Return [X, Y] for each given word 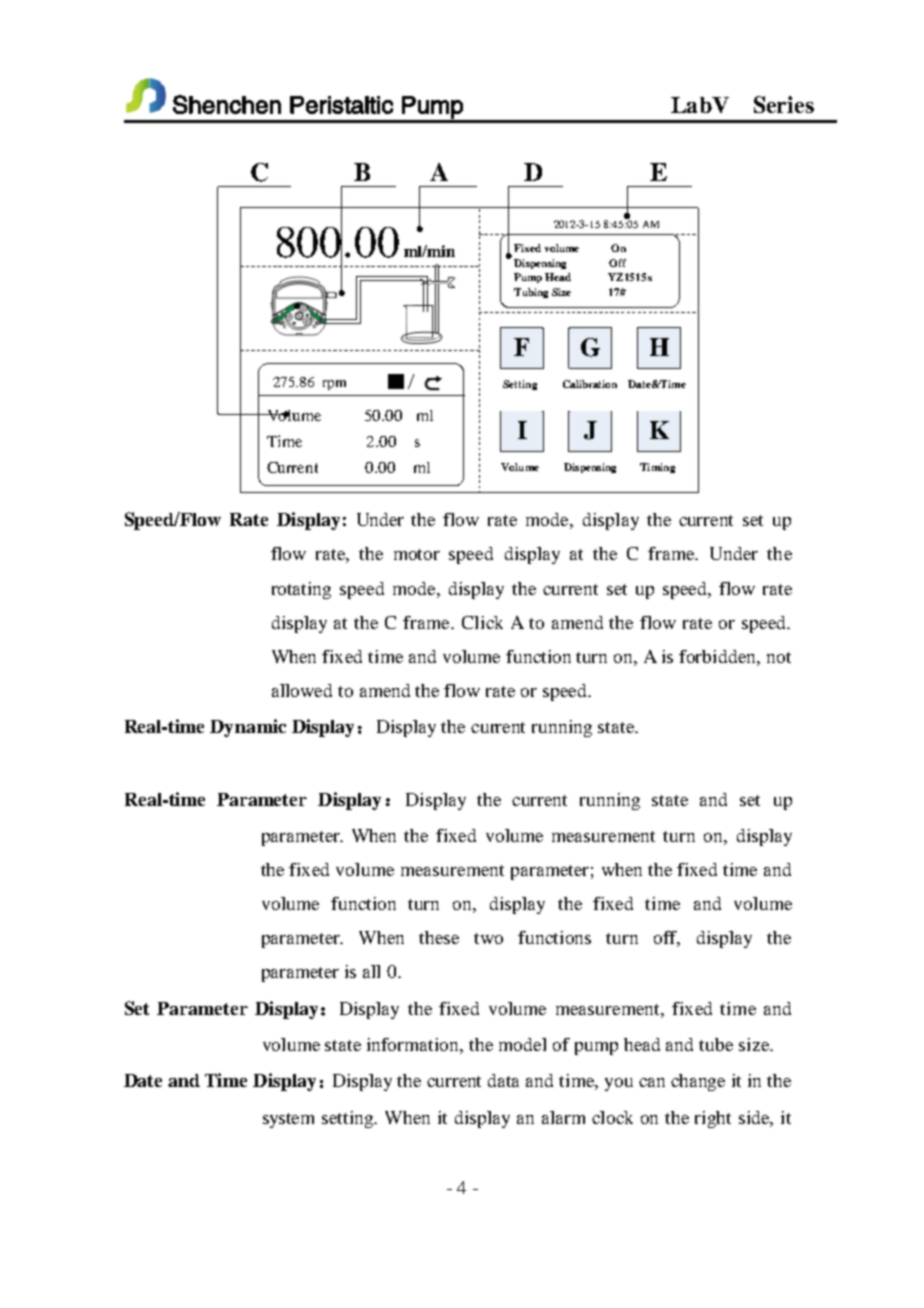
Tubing [531, 293]
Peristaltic [341, 105]
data [503, 1080]
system [288, 1120]
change [698, 1082]
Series [784, 104]
